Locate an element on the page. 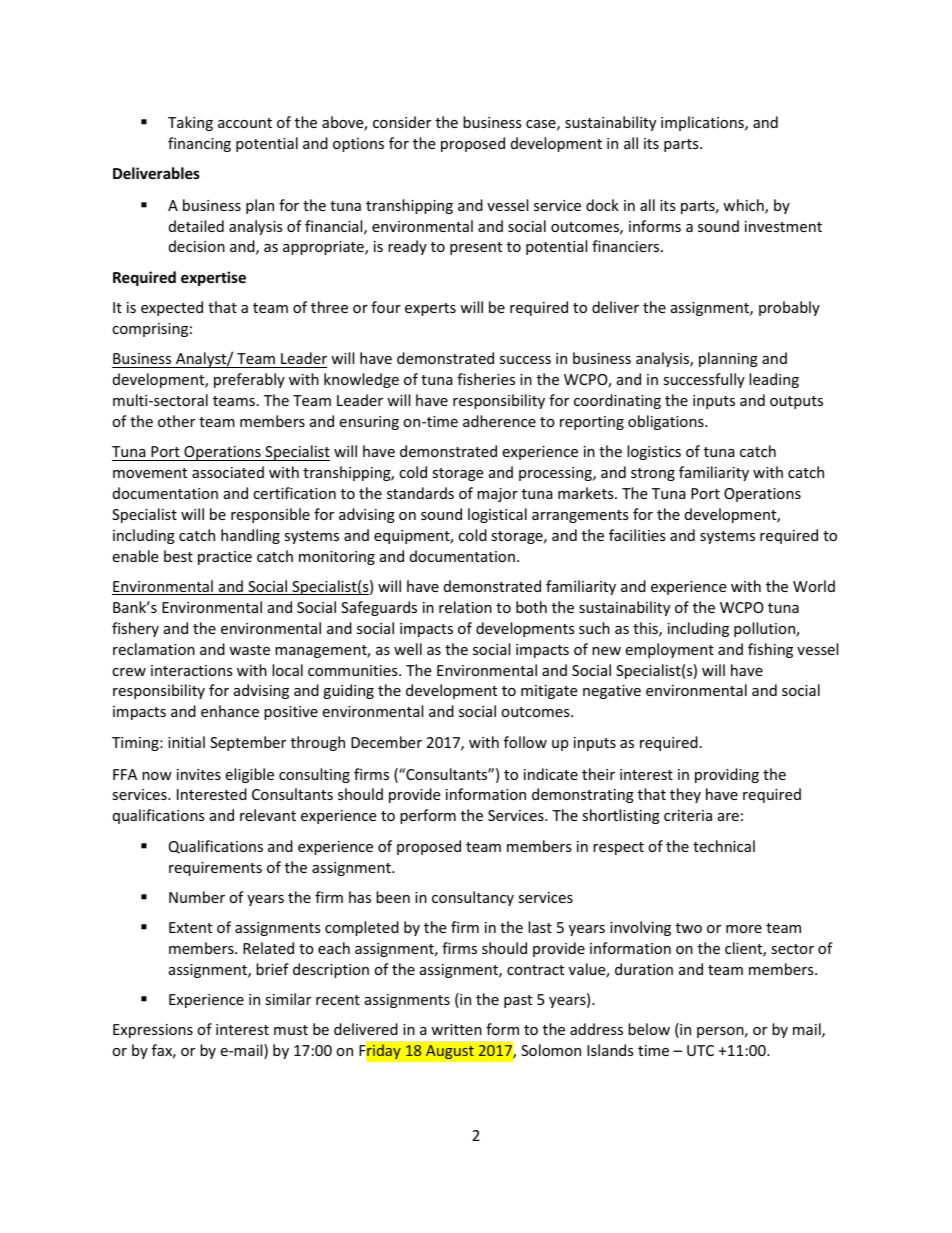 This page has height=1233, width=952. written is located at coordinates (456, 1029).
